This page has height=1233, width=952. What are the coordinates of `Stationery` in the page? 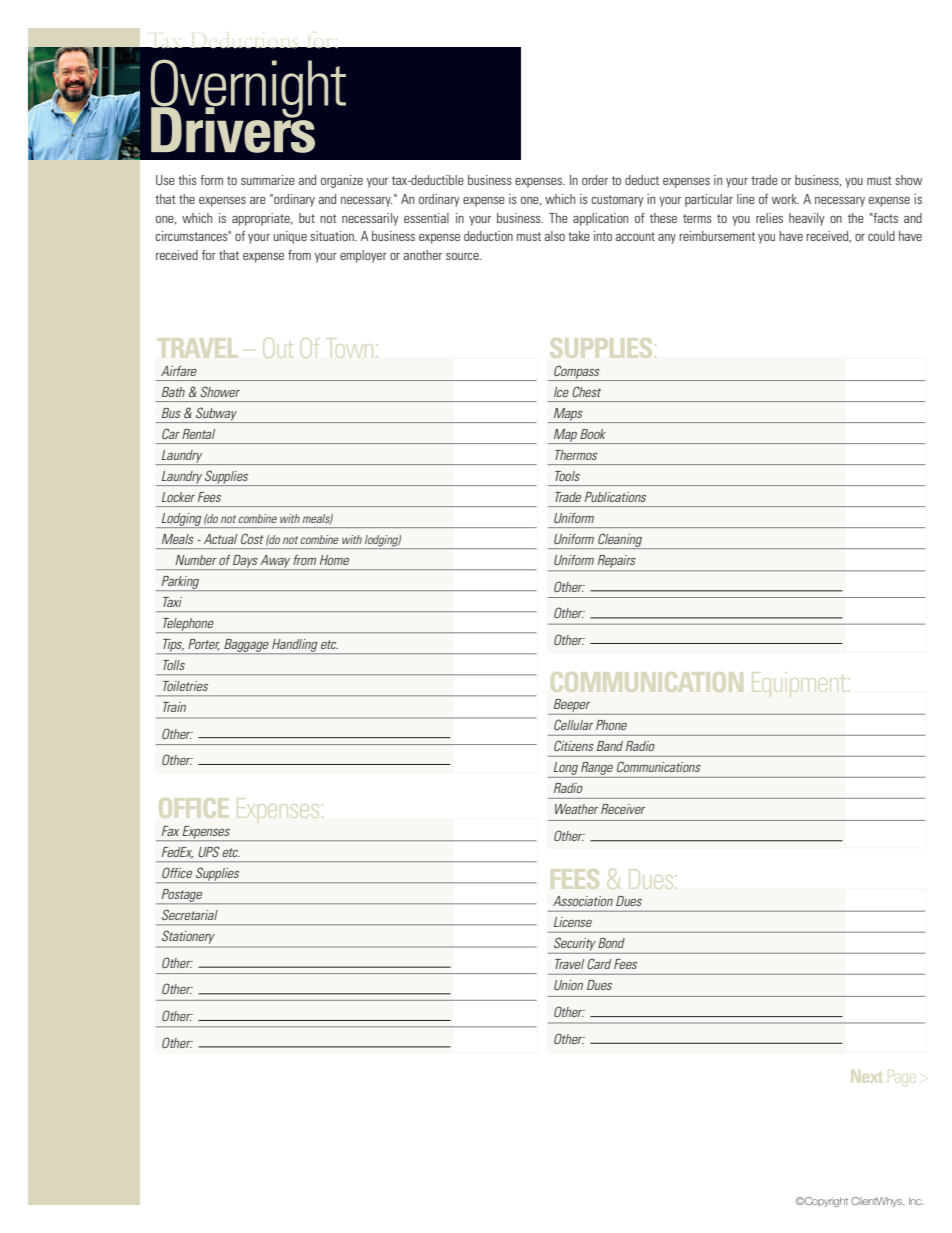 It's located at (188, 937).
